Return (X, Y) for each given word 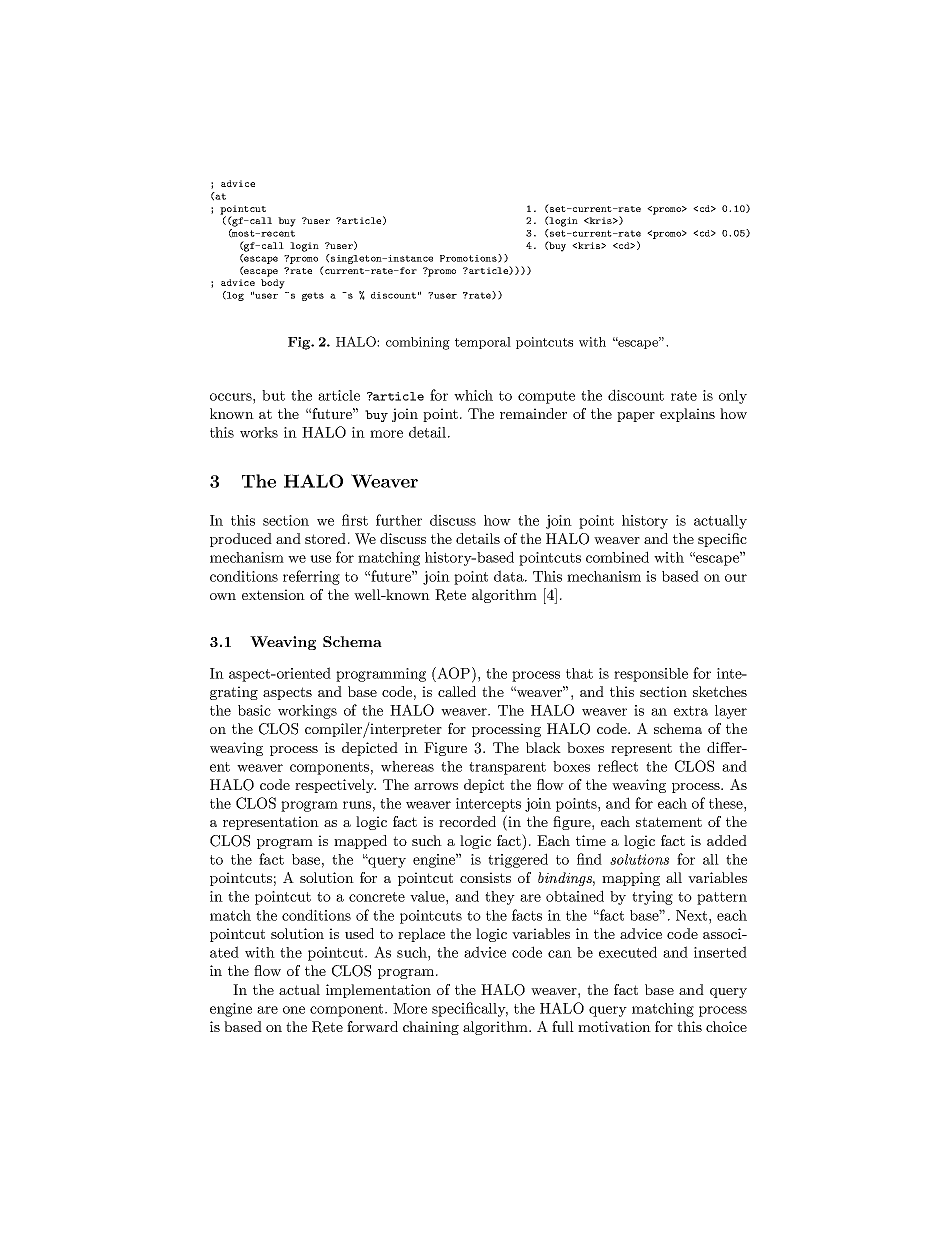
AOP (452, 673)
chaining (431, 1028)
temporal (483, 343)
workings (307, 712)
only (733, 397)
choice (726, 1026)
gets (313, 296)
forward (372, 1026)
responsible (651, 675)
